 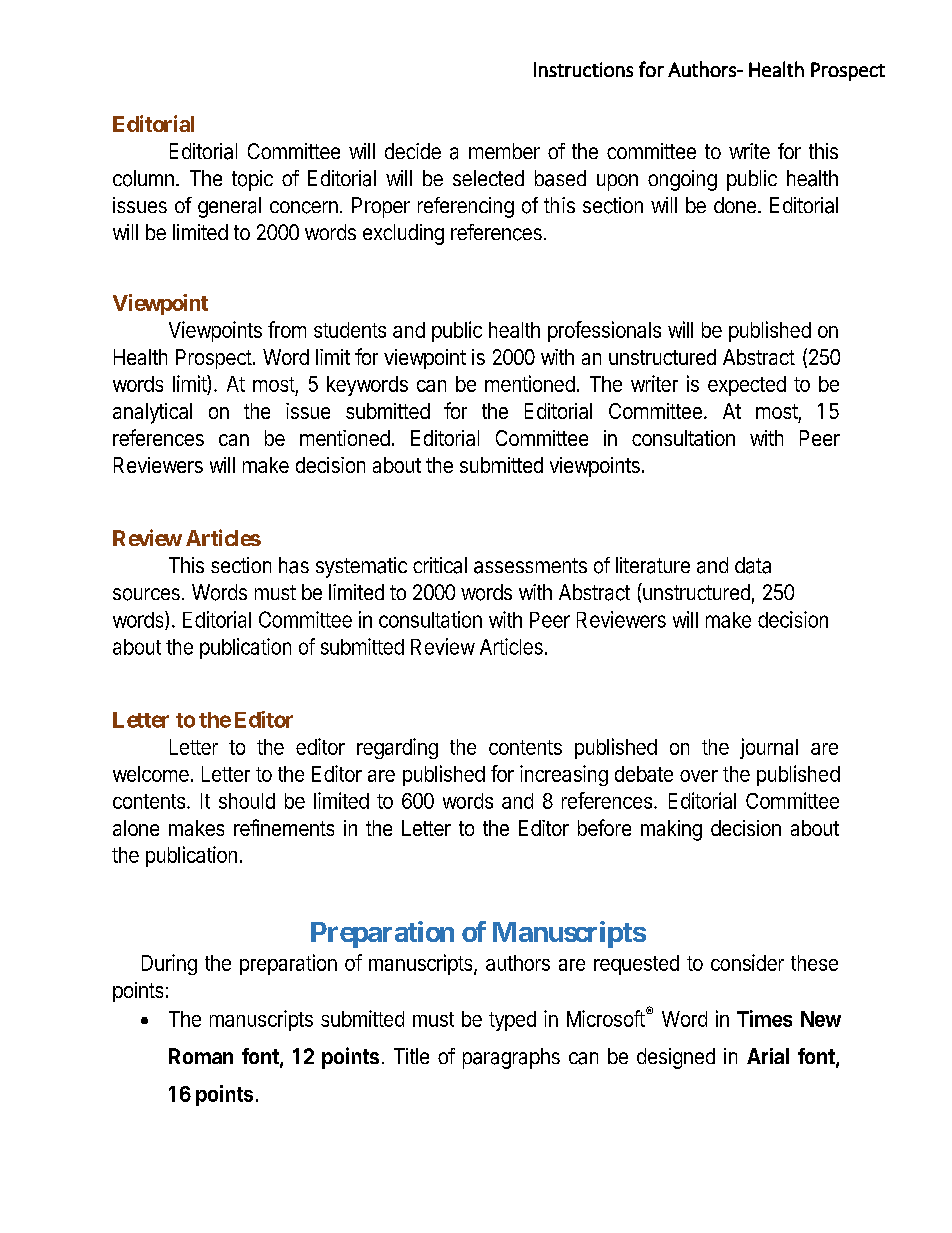 What do you see at coordinates (504, 151) in the image?
I see `member` at bounding box center [504, 151].
